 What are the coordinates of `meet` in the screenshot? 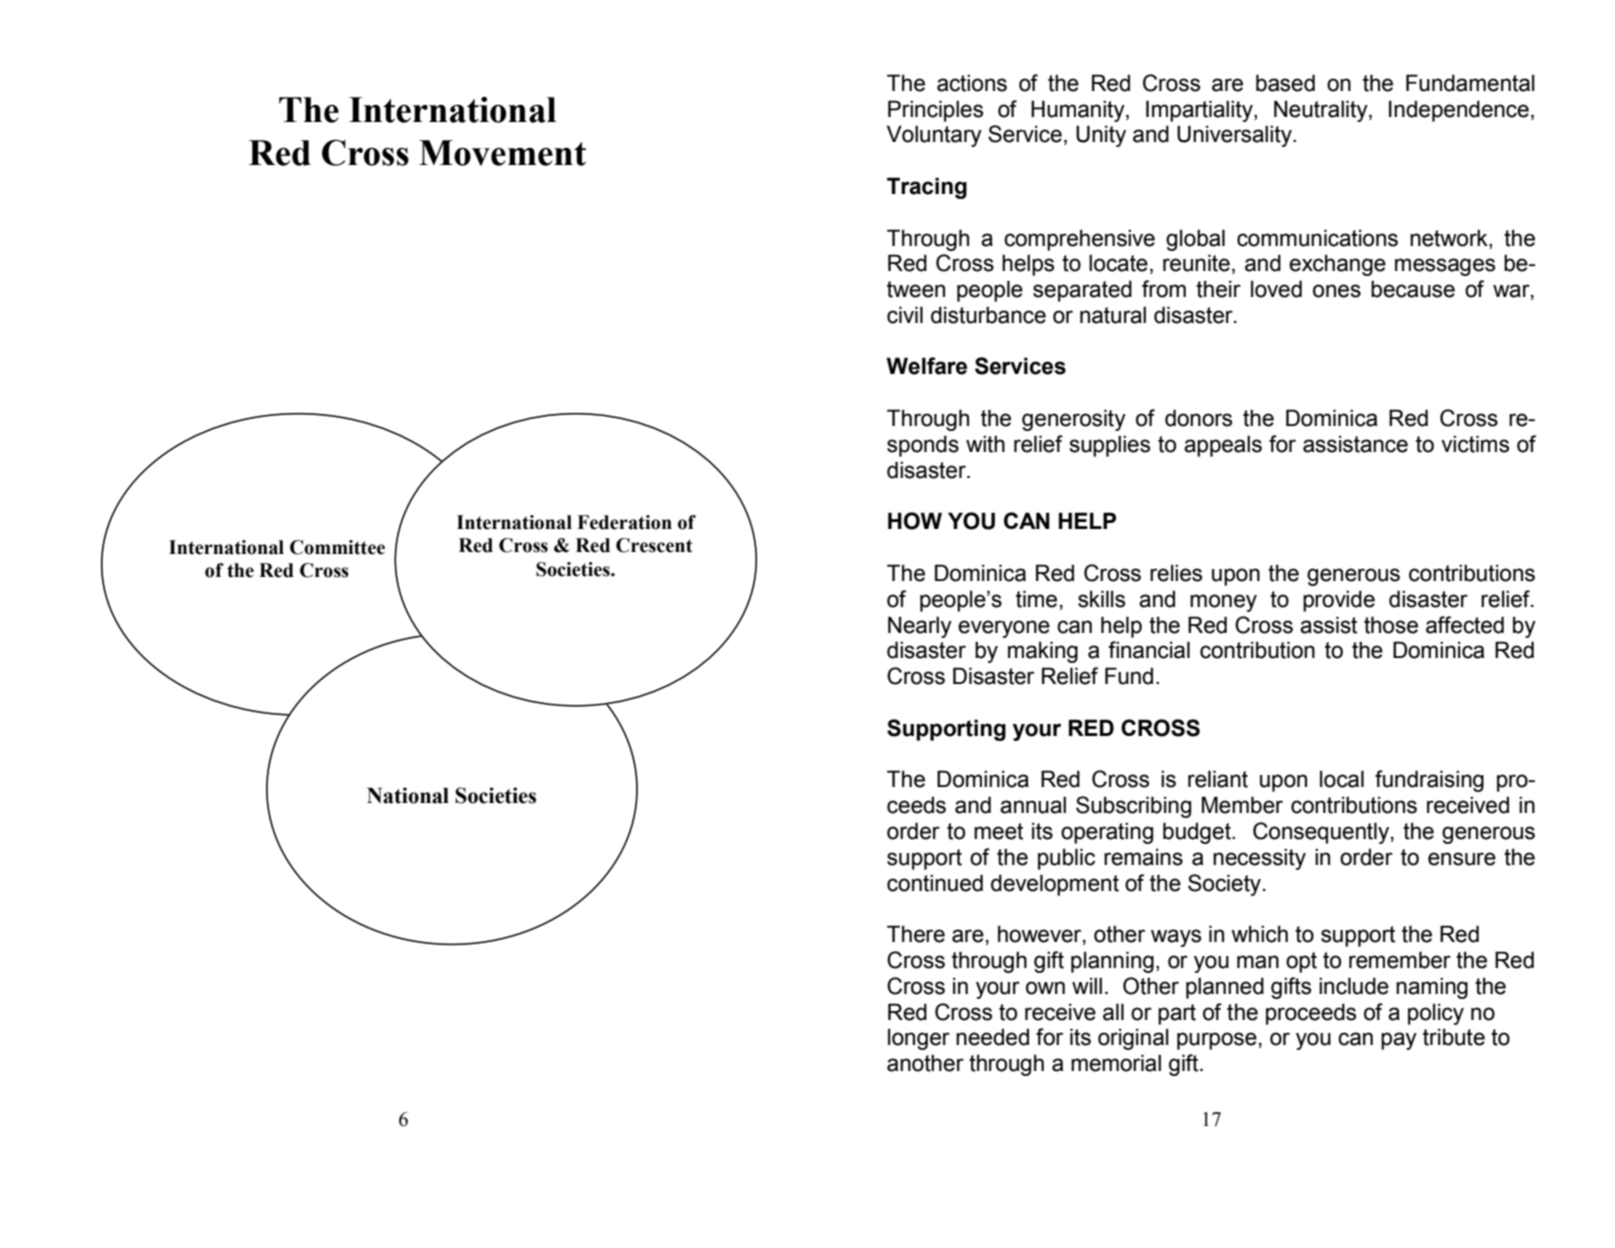 It's located at (998, 831).
